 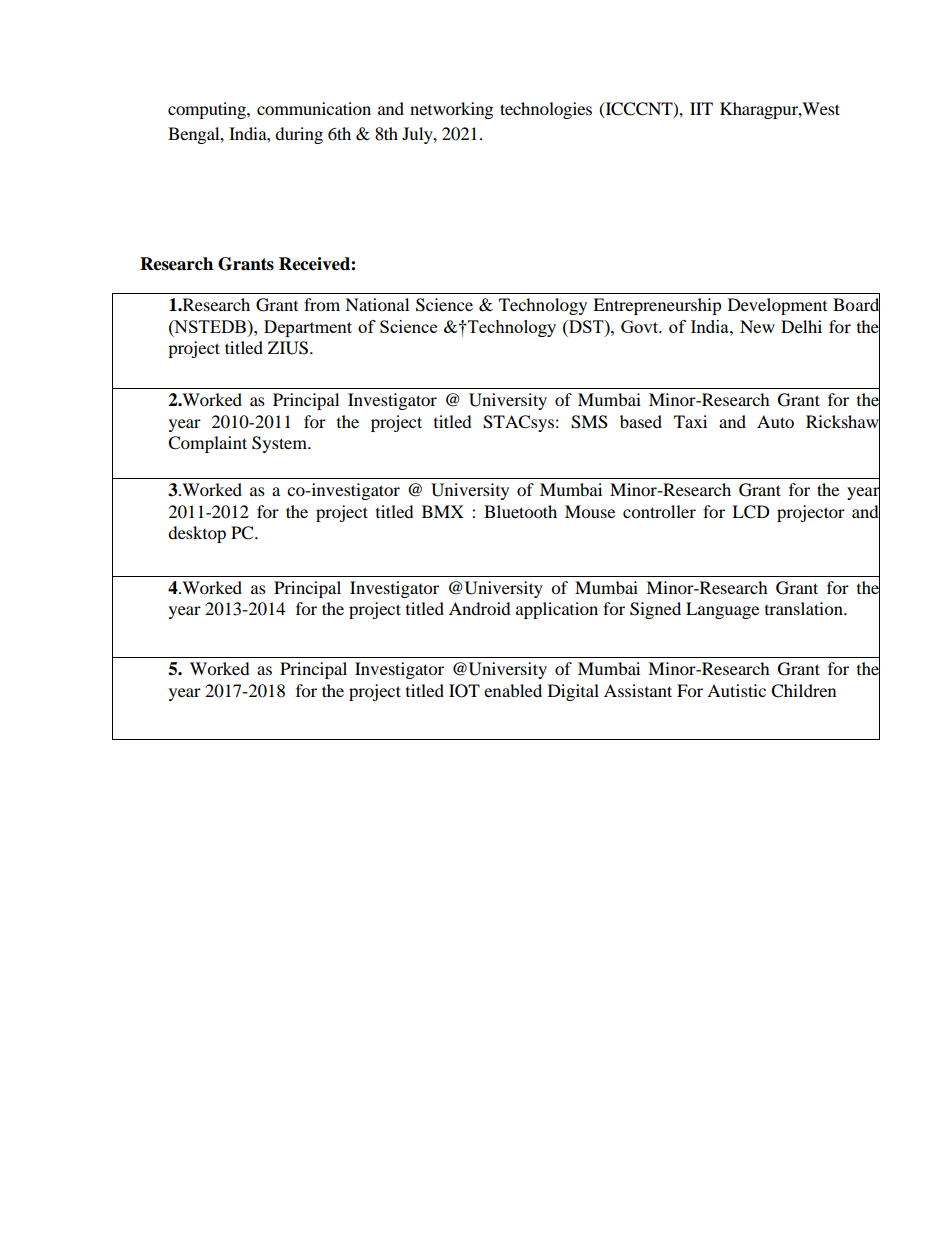 What do you see at coordinates (464, 691) in the document?
I see `IOT` at bounding box center [464, 691].
